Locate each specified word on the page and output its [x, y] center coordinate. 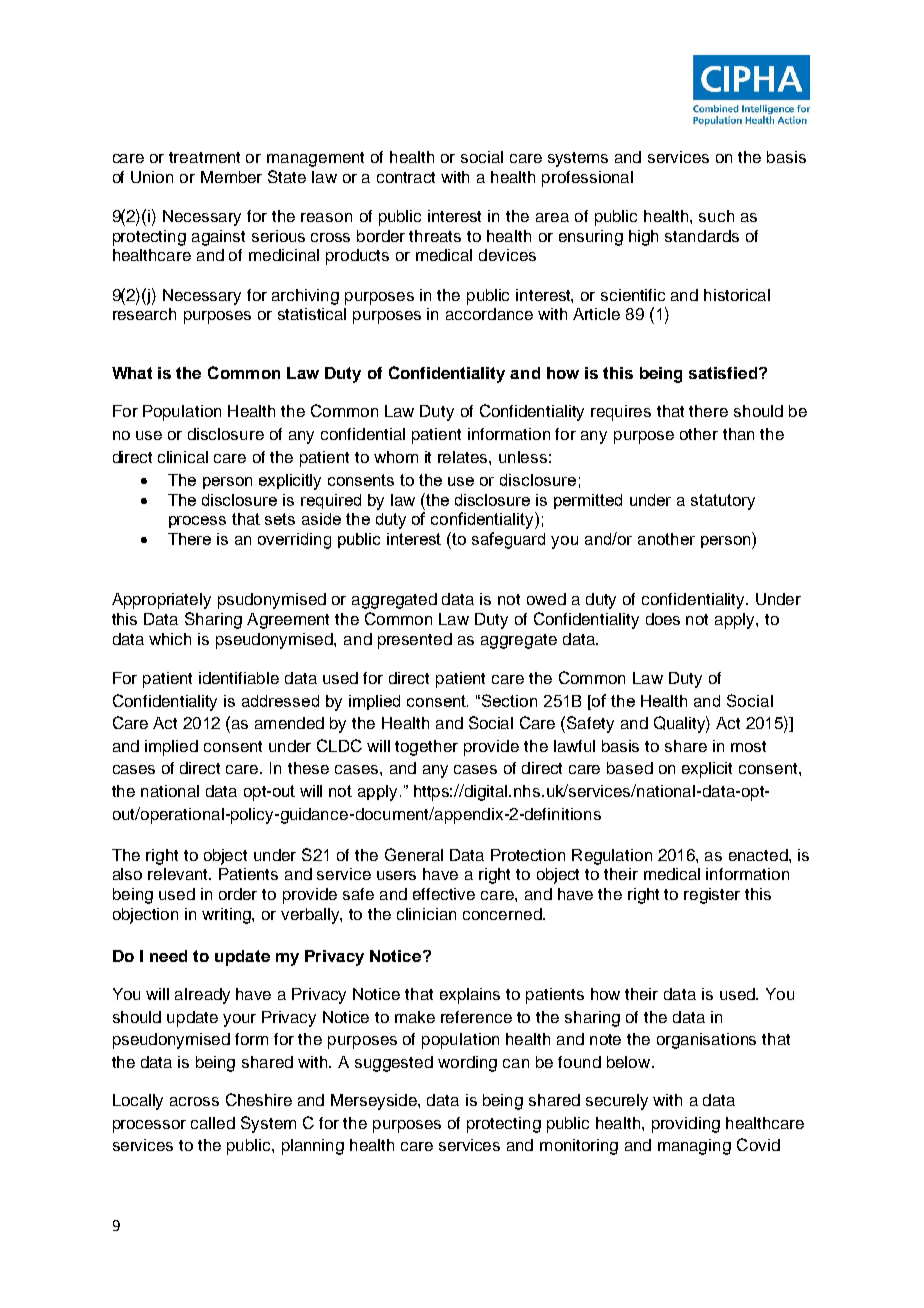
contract [406, 177]
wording [467, 1064]
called [213, 1123]
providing [686, 1125]
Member [231, 177]
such [716, 216]
